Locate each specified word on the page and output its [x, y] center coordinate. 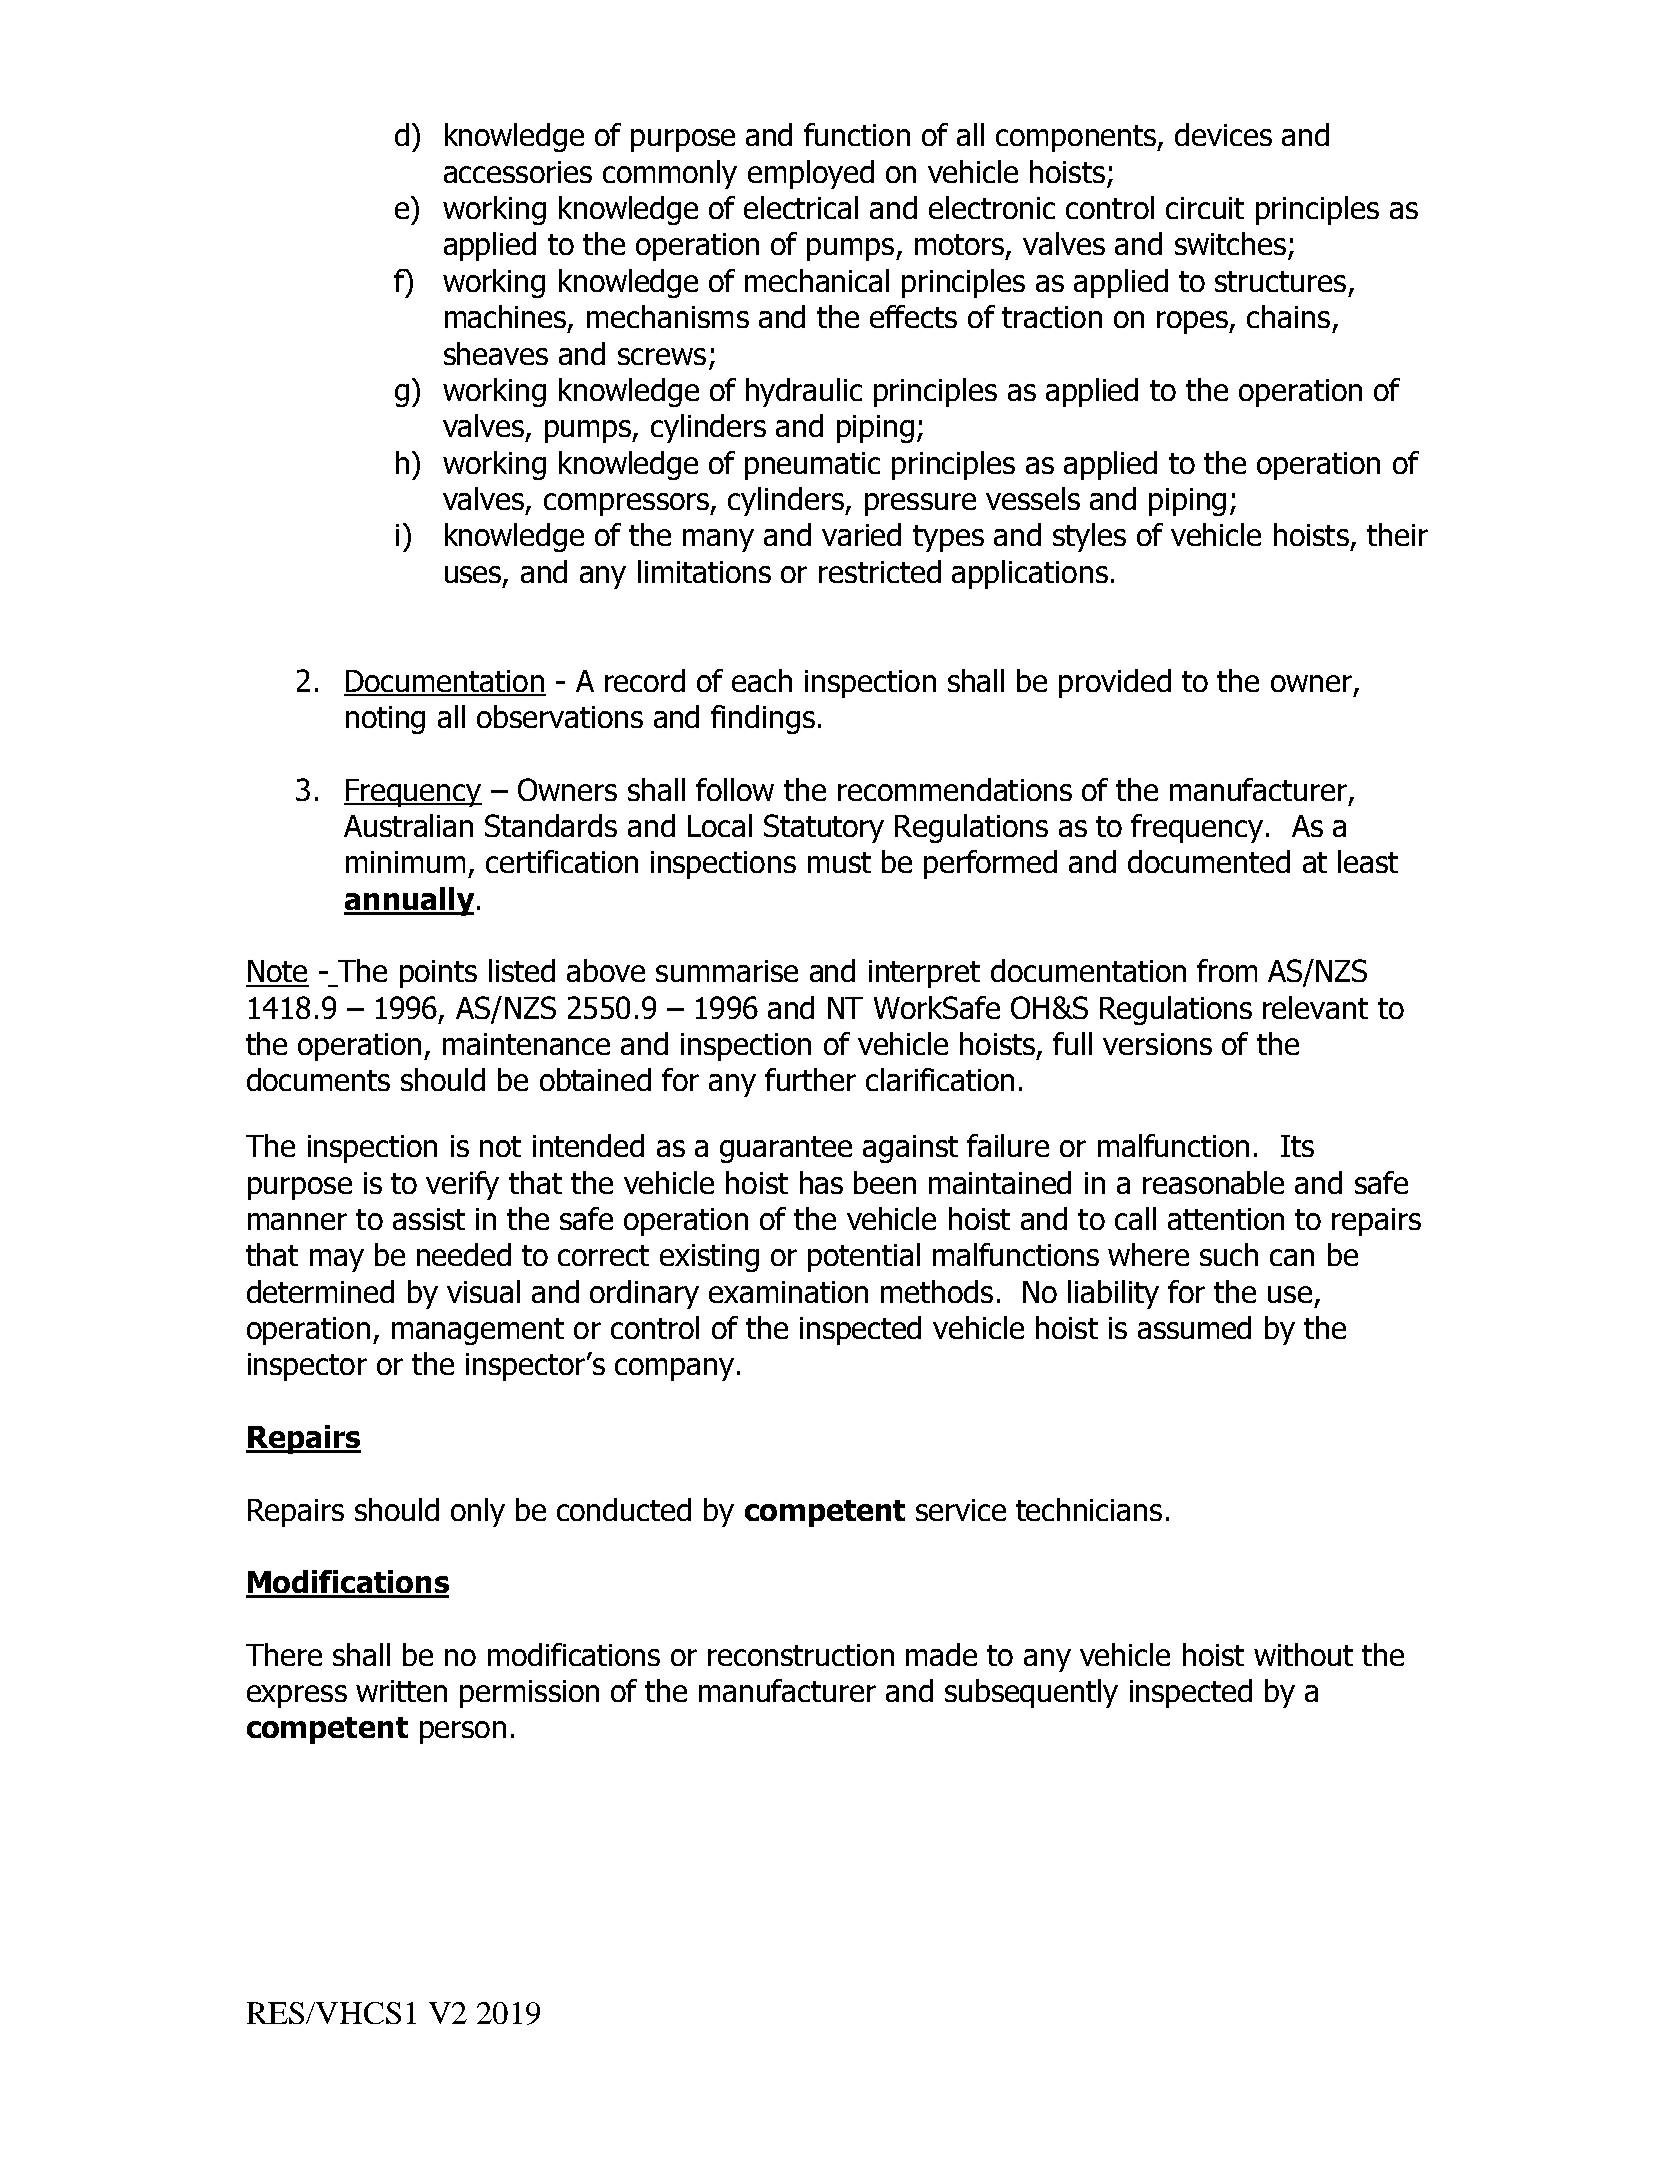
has [821, 1182]
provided [1115, 683]
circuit [1205, 208]
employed [811, 174]
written [401, 1691]
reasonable [1213, 1182]
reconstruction [801, 1655]
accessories [518, 172]
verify [462, 1185]
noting [385, 720]
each [762, 680]
